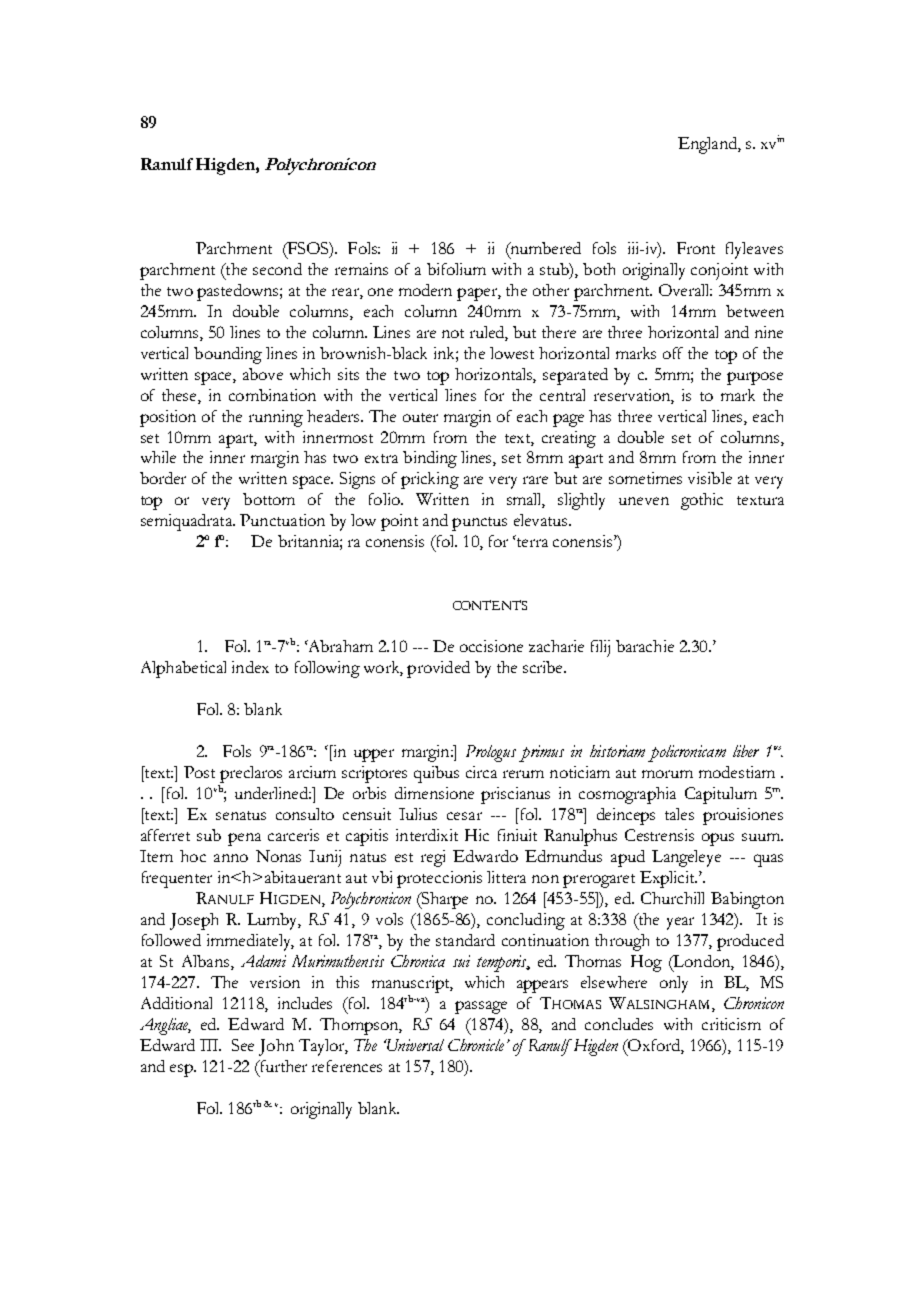  I want to click on second, so click(277, 269).
